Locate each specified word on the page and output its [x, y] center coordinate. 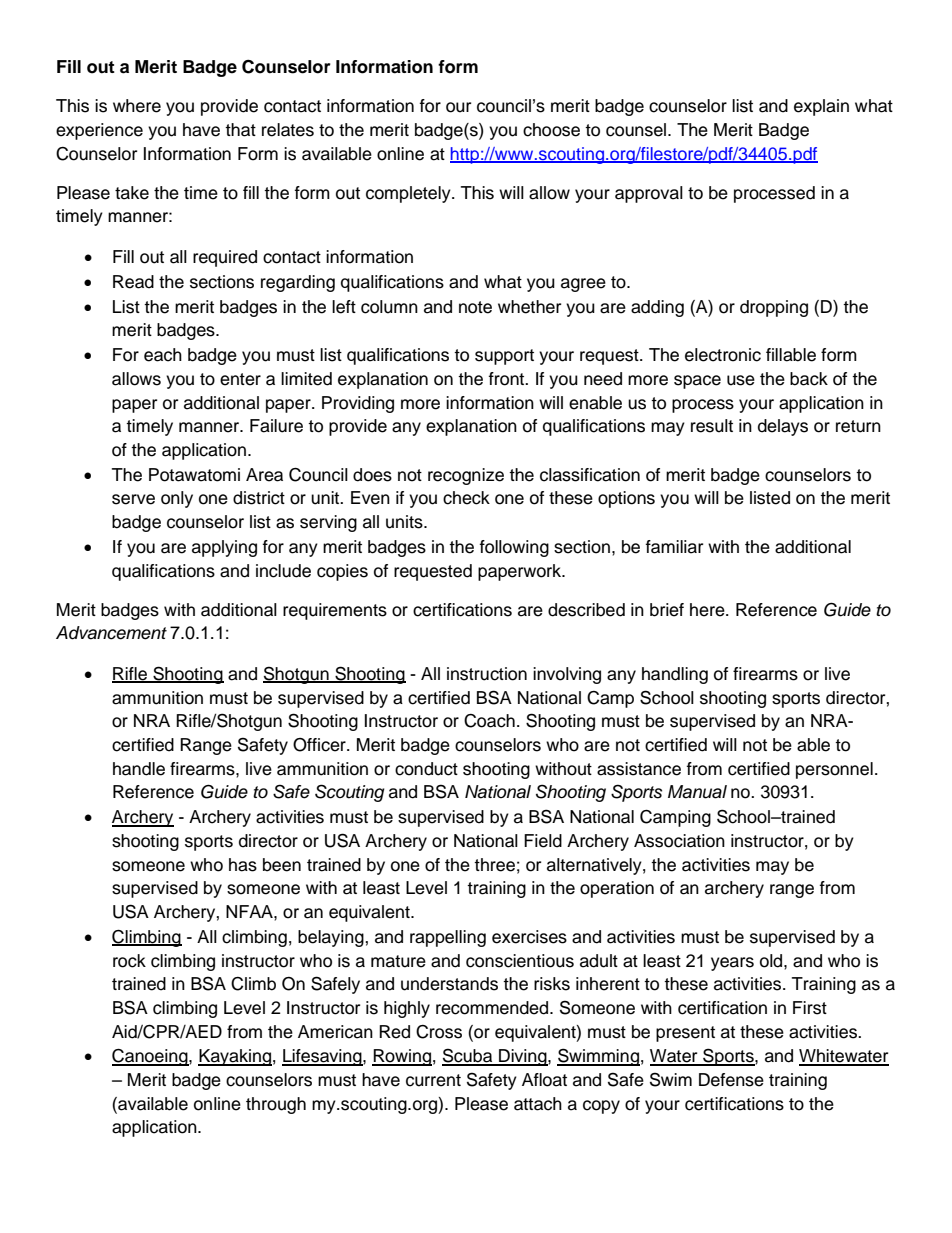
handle [139, 769]
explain [821, 107]
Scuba [468, 1056]
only [177, 499]
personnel [834, 770]
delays [783, 427]
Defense [731, 1080]
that [240, 130]
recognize [466, 476]
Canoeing [151, 1057]
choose [551, 130]
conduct [426, 769]
